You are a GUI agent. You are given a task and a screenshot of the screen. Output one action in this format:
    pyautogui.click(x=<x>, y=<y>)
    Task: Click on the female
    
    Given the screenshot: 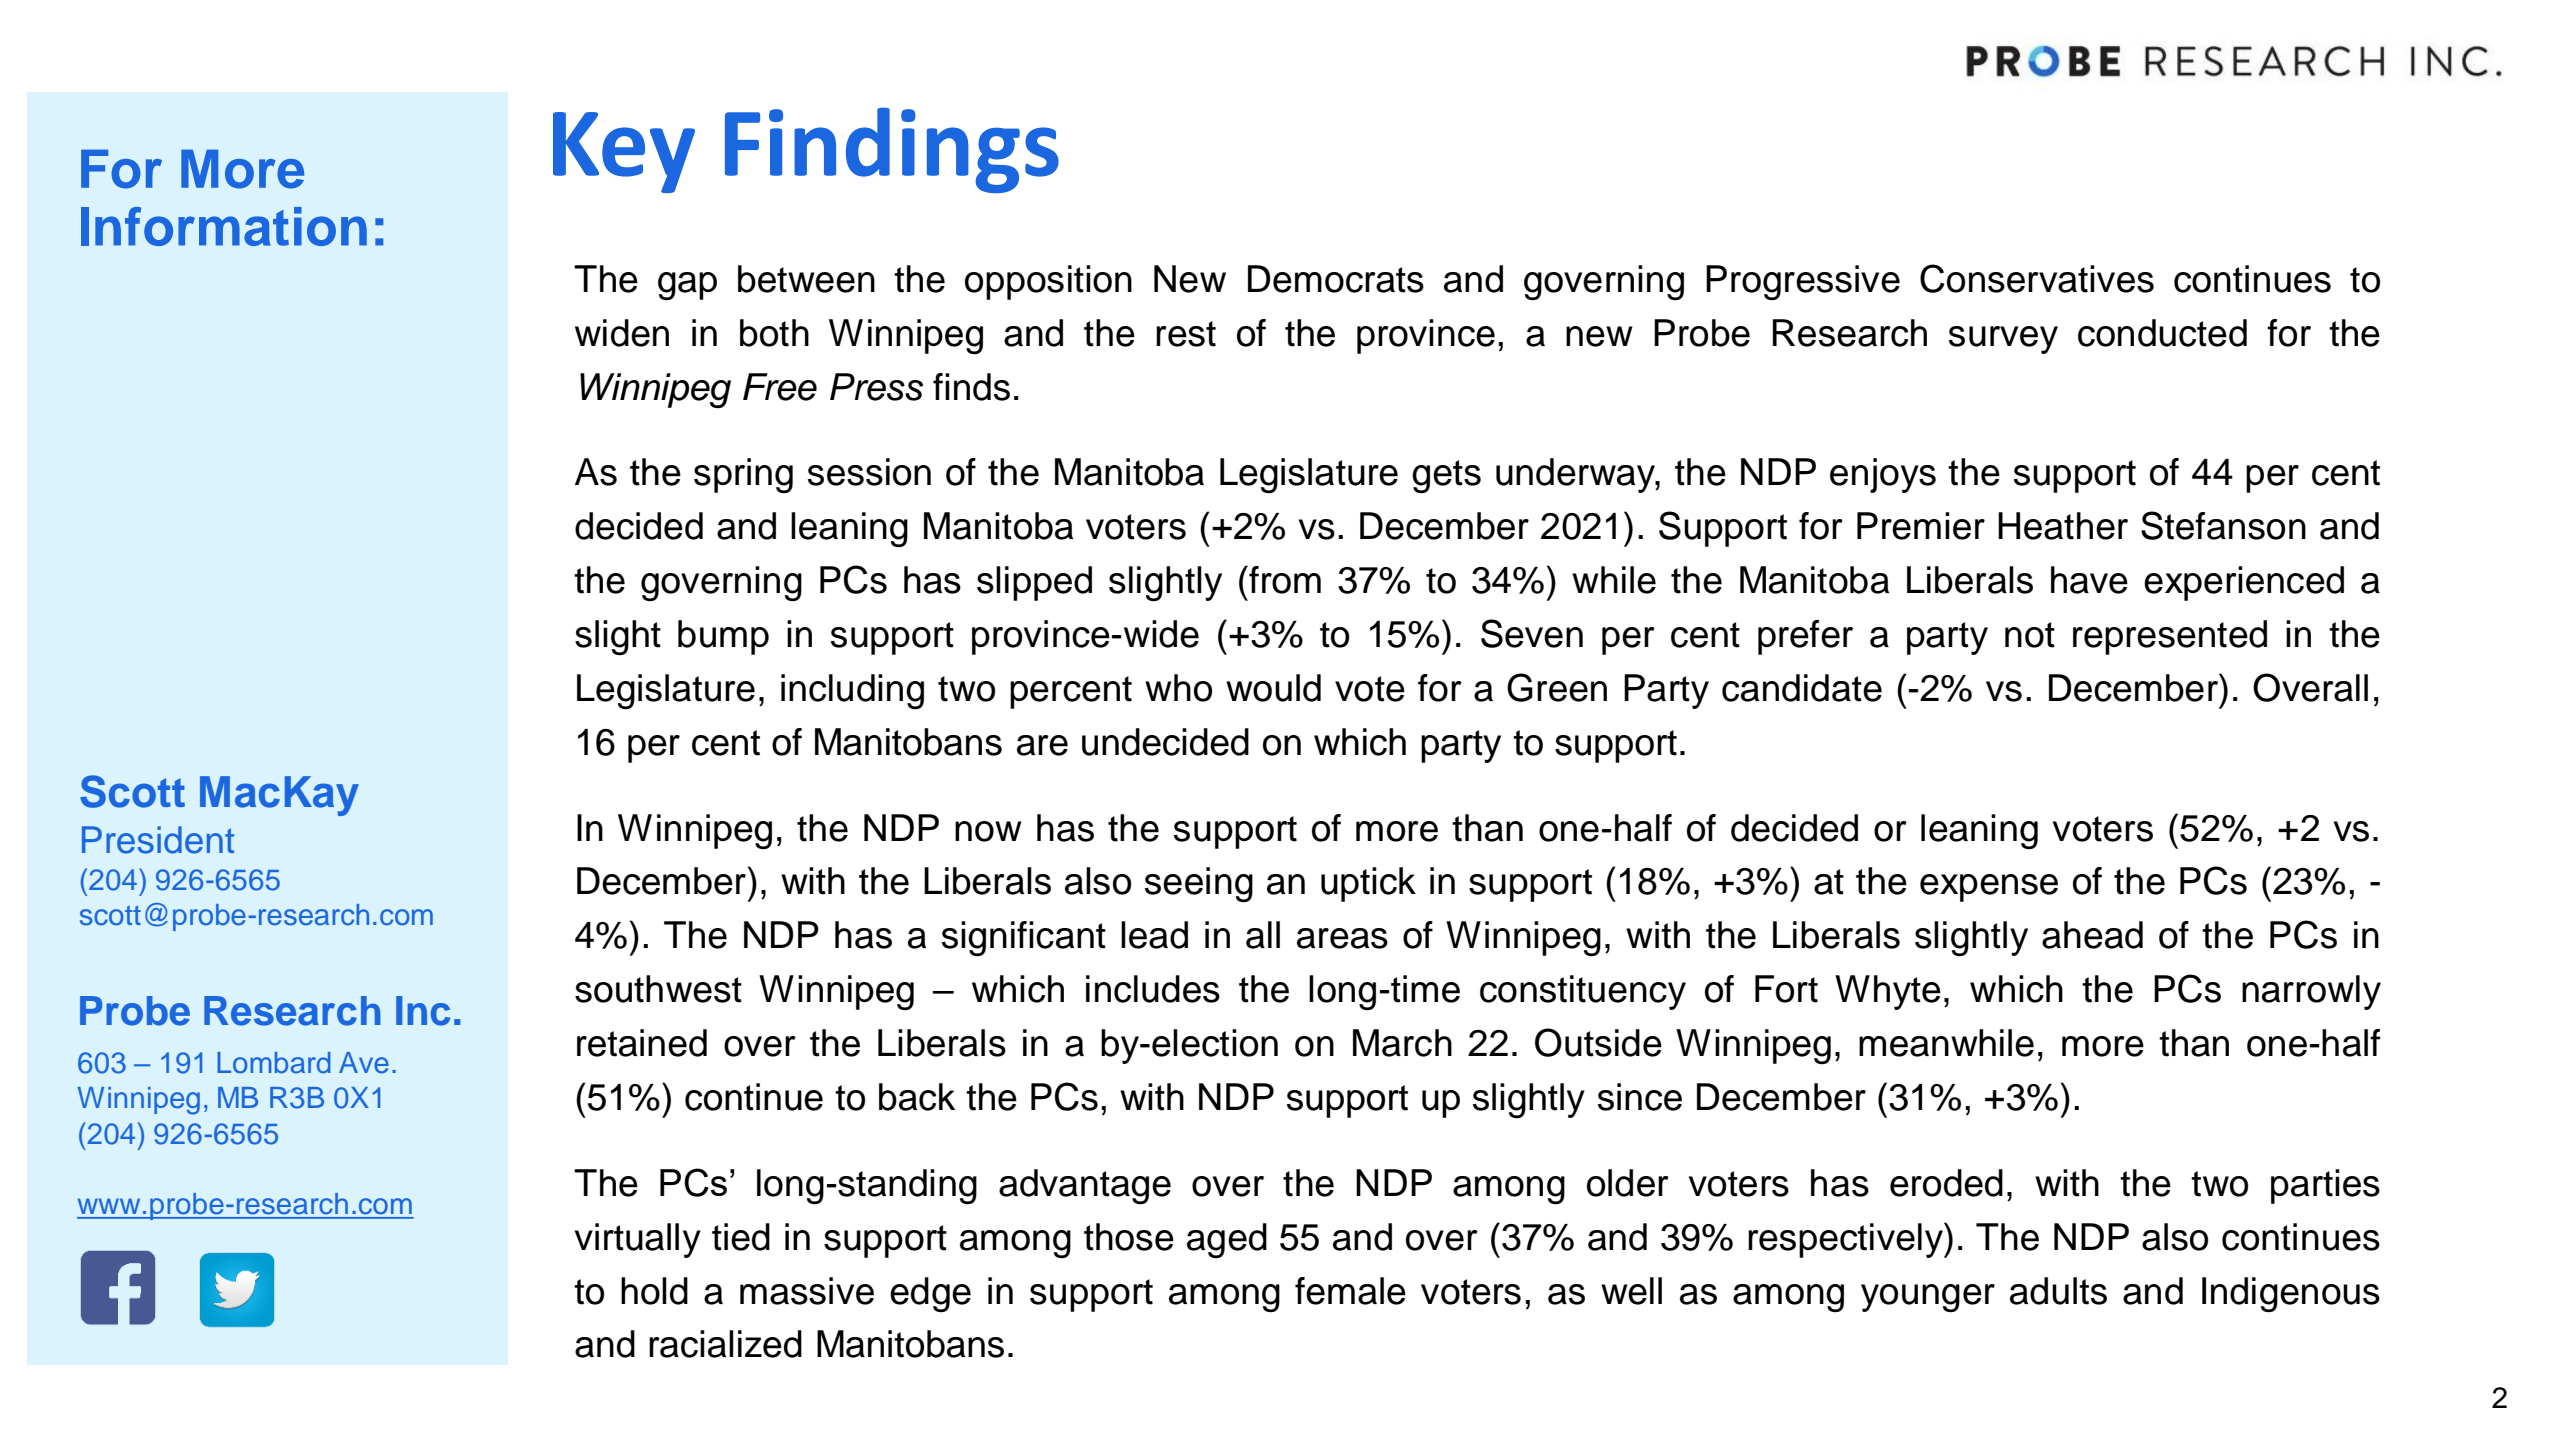 What is the action you would take?
    pyautogui.click(x=1350, y=1291)
